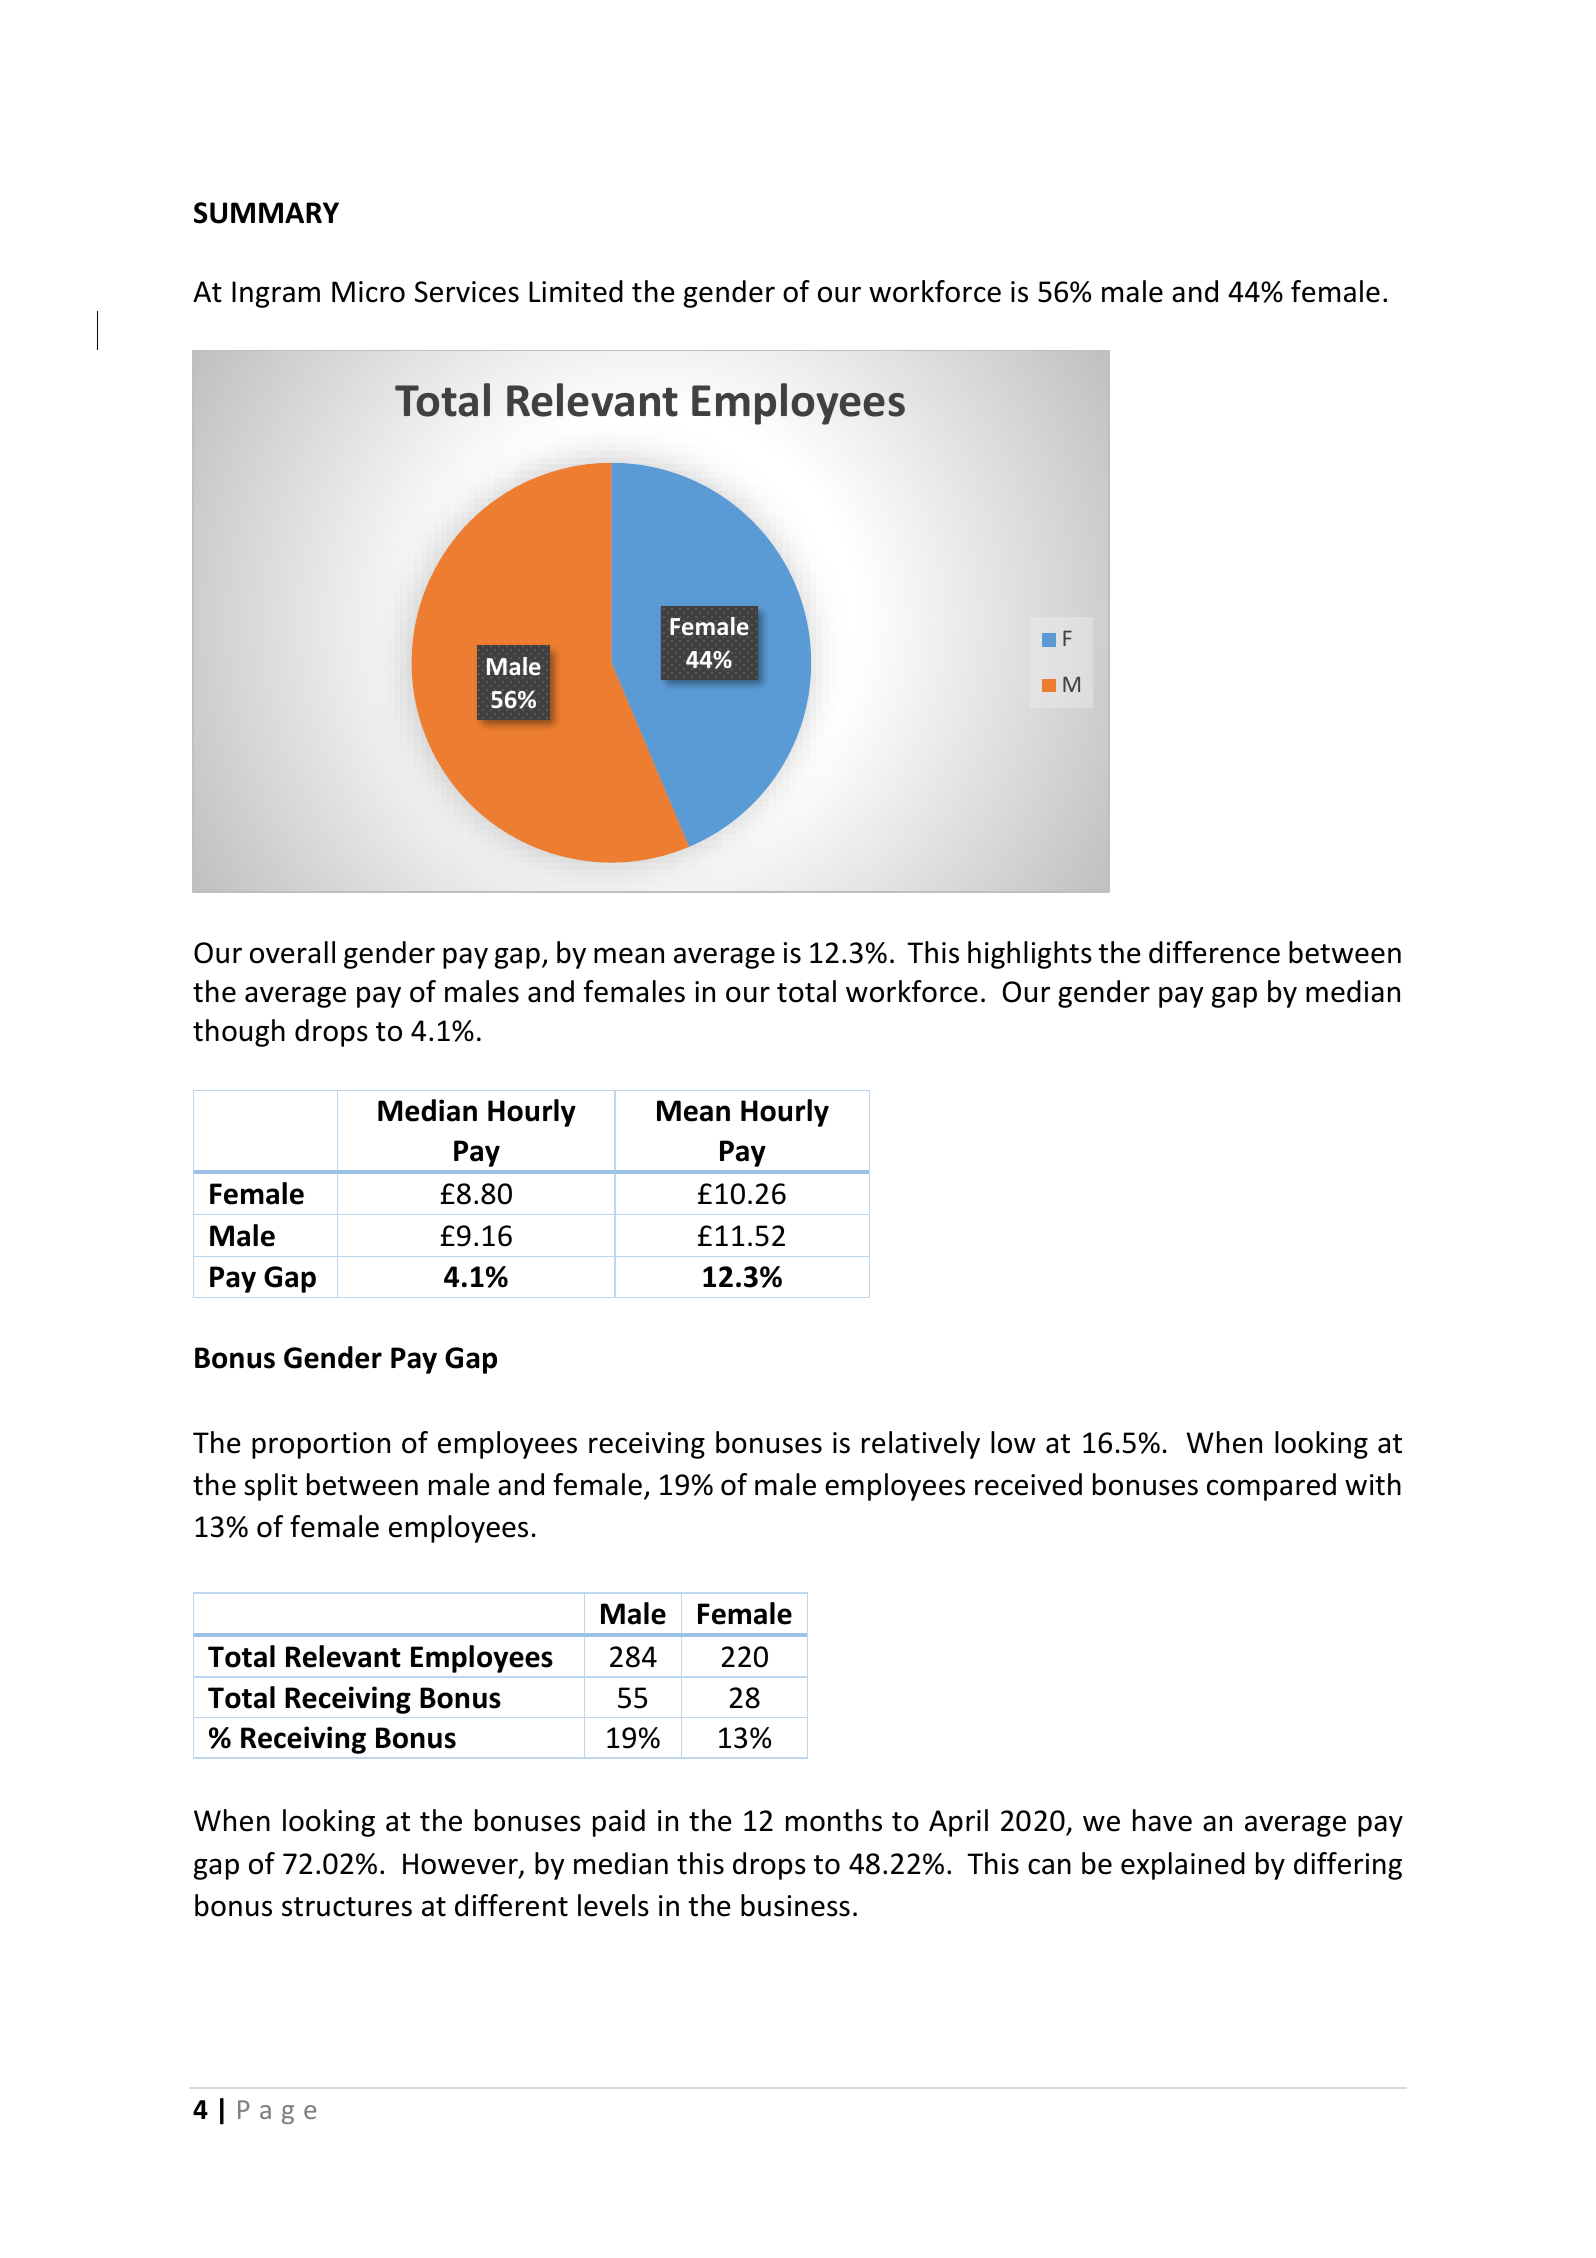 The width and height of the image is (1596, 2258). I want to click on Limited, so click(576, 291).
